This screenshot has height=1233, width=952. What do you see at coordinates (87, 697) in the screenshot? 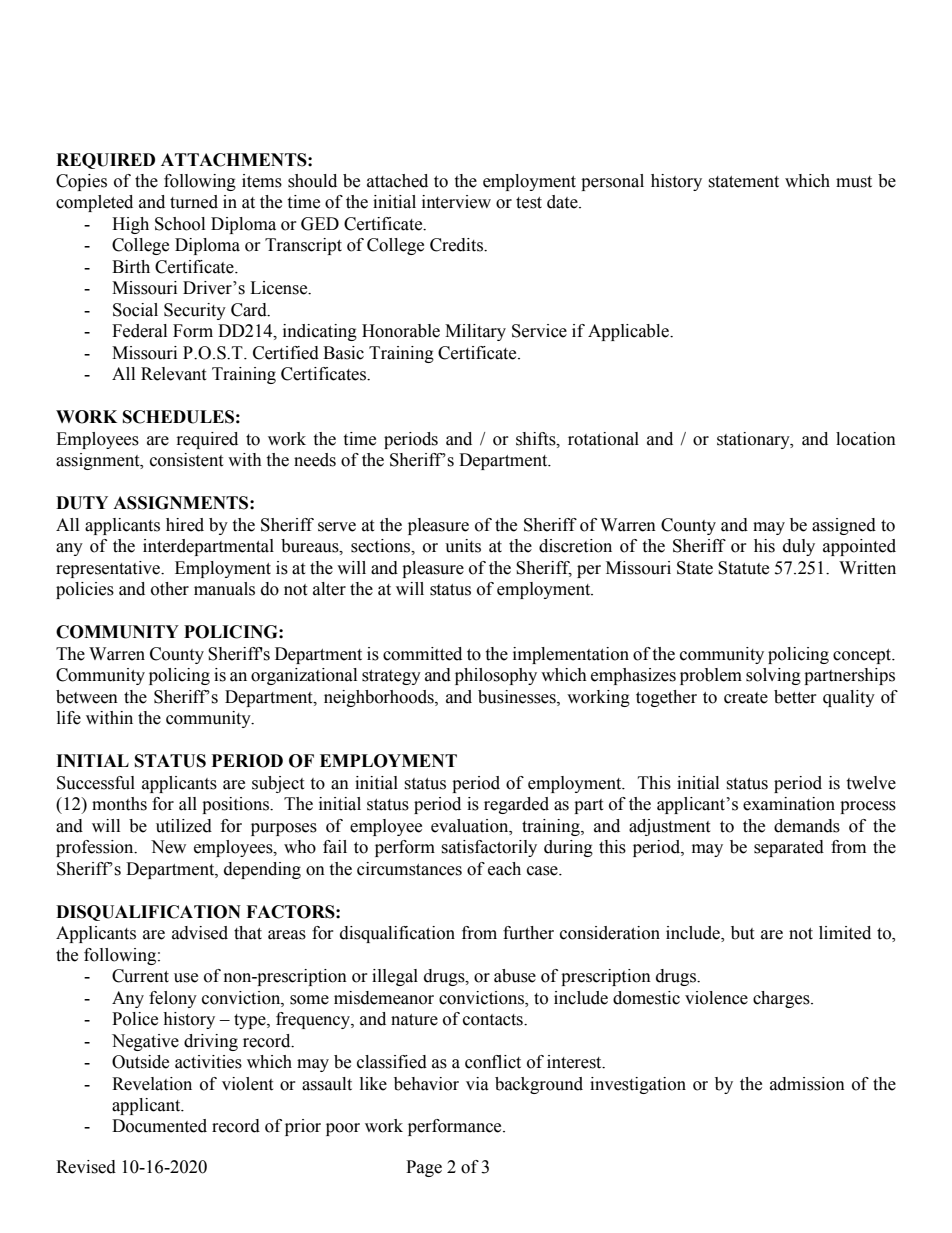
I see `between` at bounding box center [87, 697].
